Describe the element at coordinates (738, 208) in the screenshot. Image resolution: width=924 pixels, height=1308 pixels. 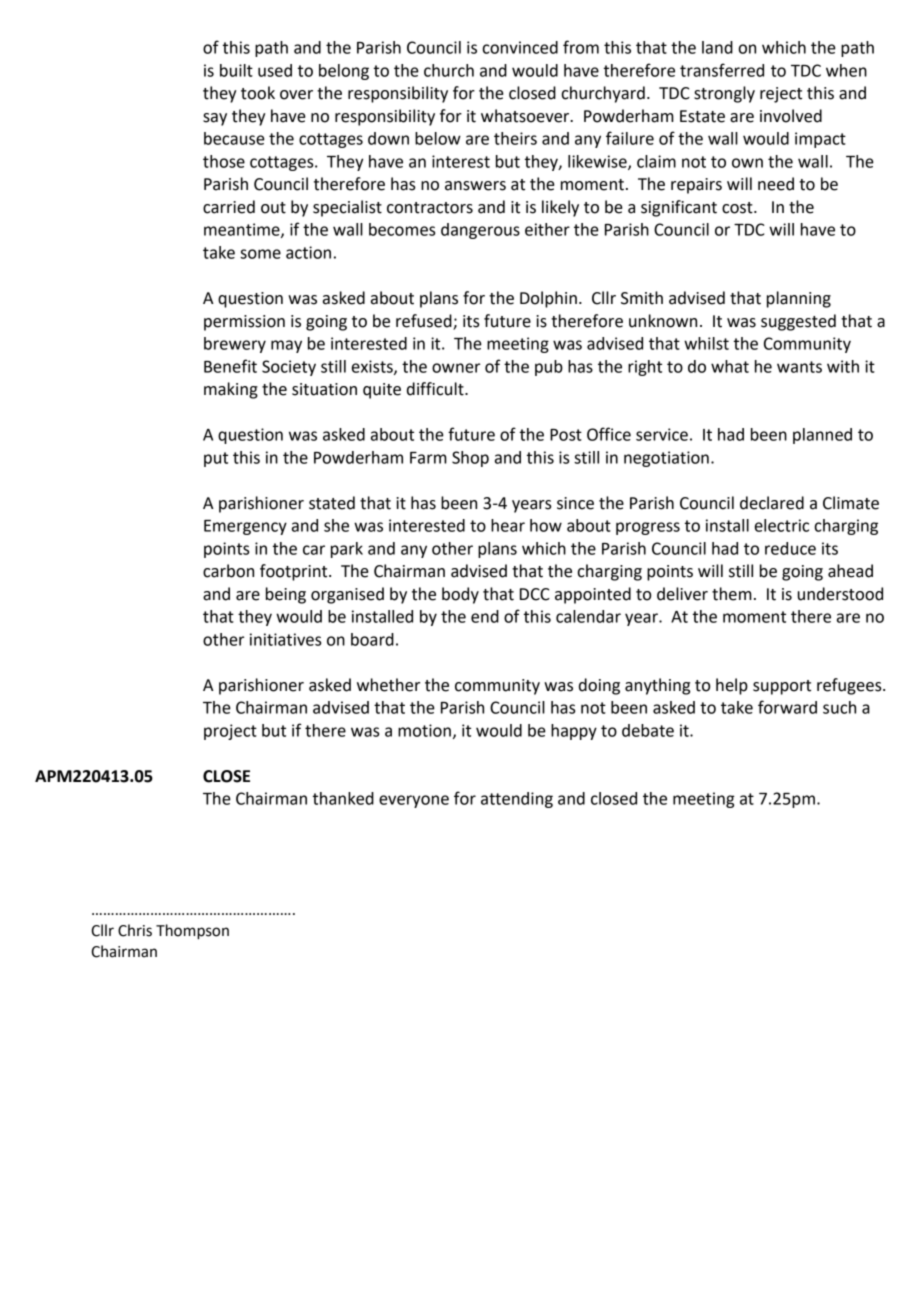
I see `cost` at that location.
